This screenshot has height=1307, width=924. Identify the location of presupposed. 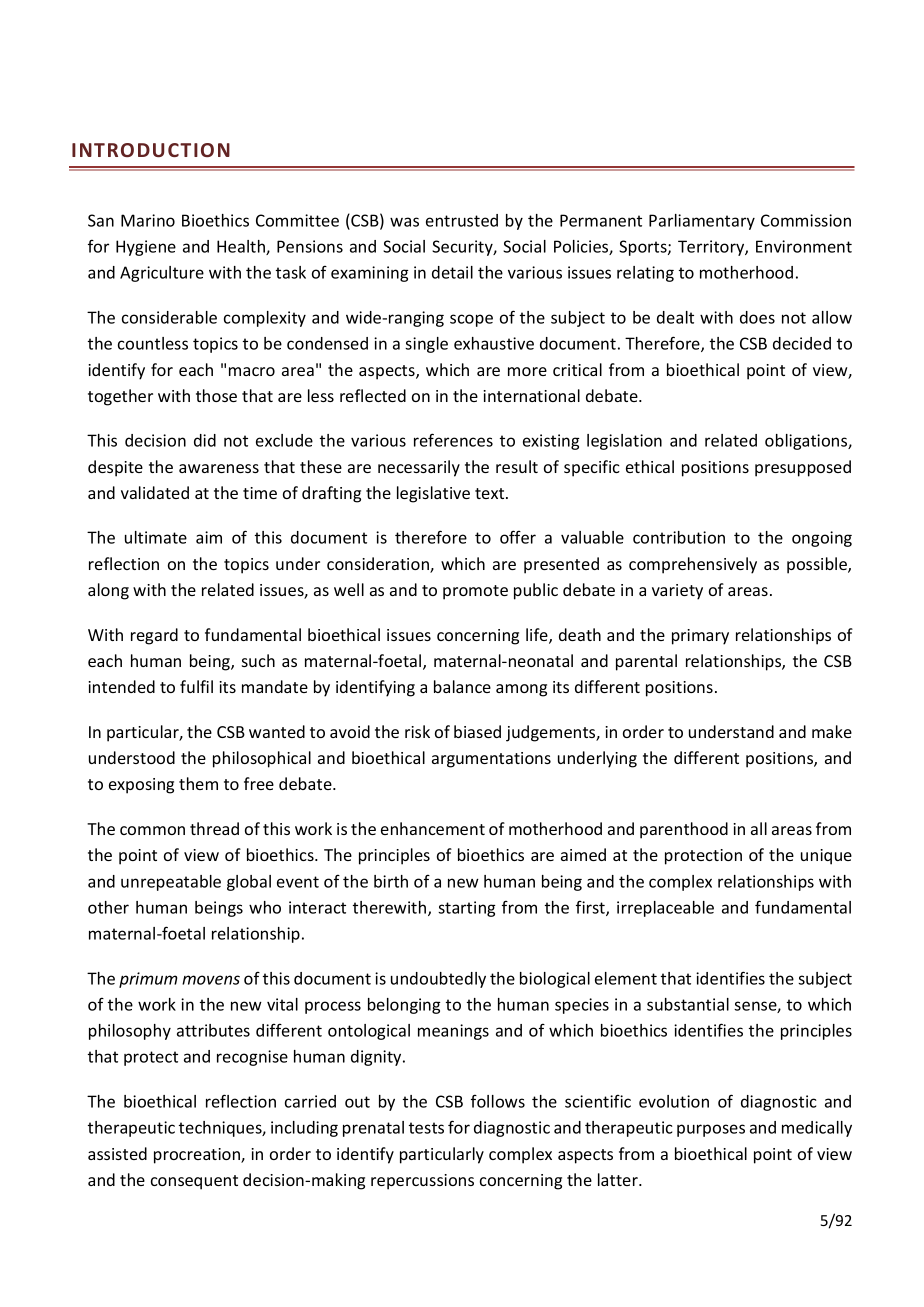
(803, 468).
